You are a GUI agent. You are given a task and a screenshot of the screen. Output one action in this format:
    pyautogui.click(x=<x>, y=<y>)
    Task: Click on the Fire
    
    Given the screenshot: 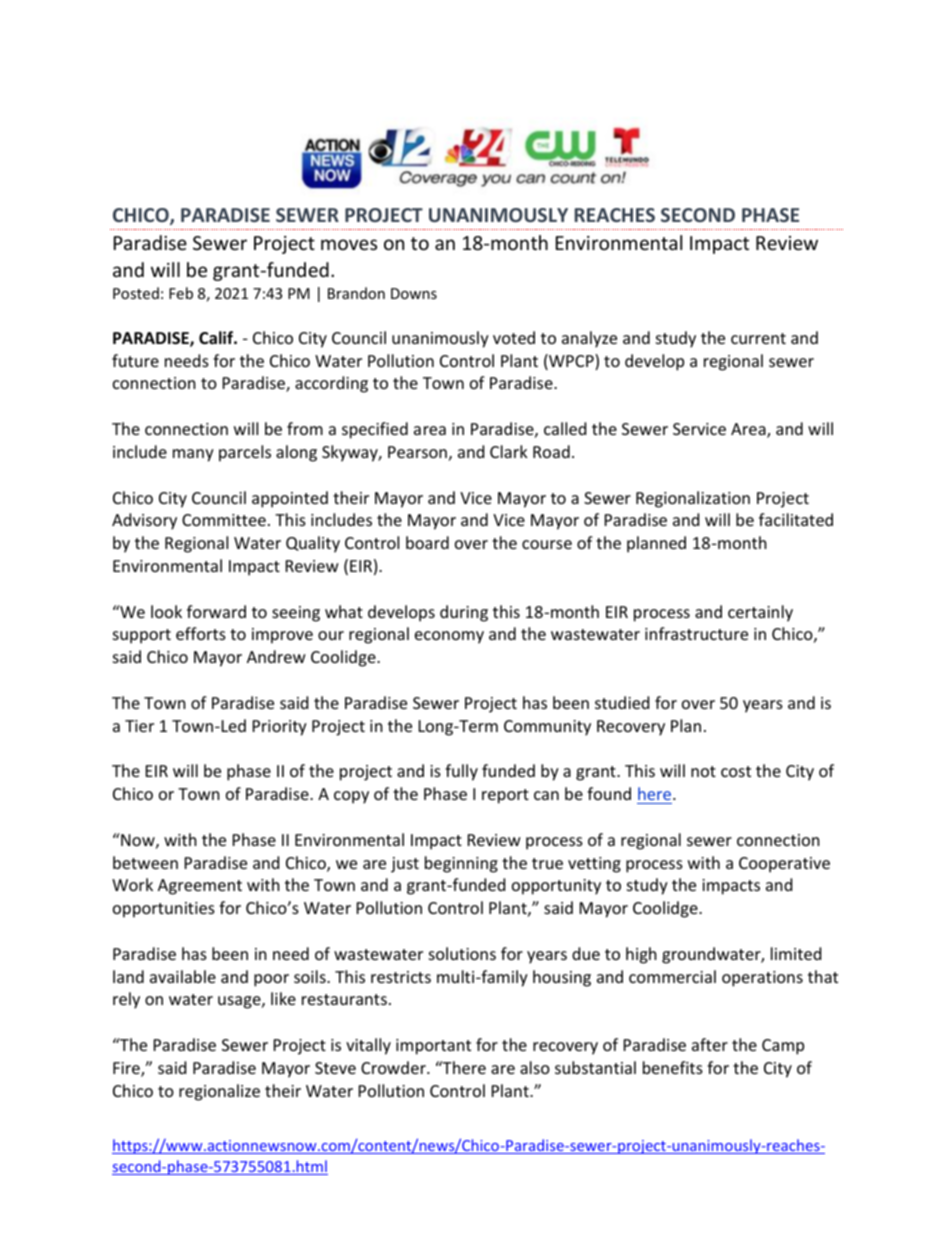 What is the action you would take?
    pyautogui.click(x=127, y=1069)
